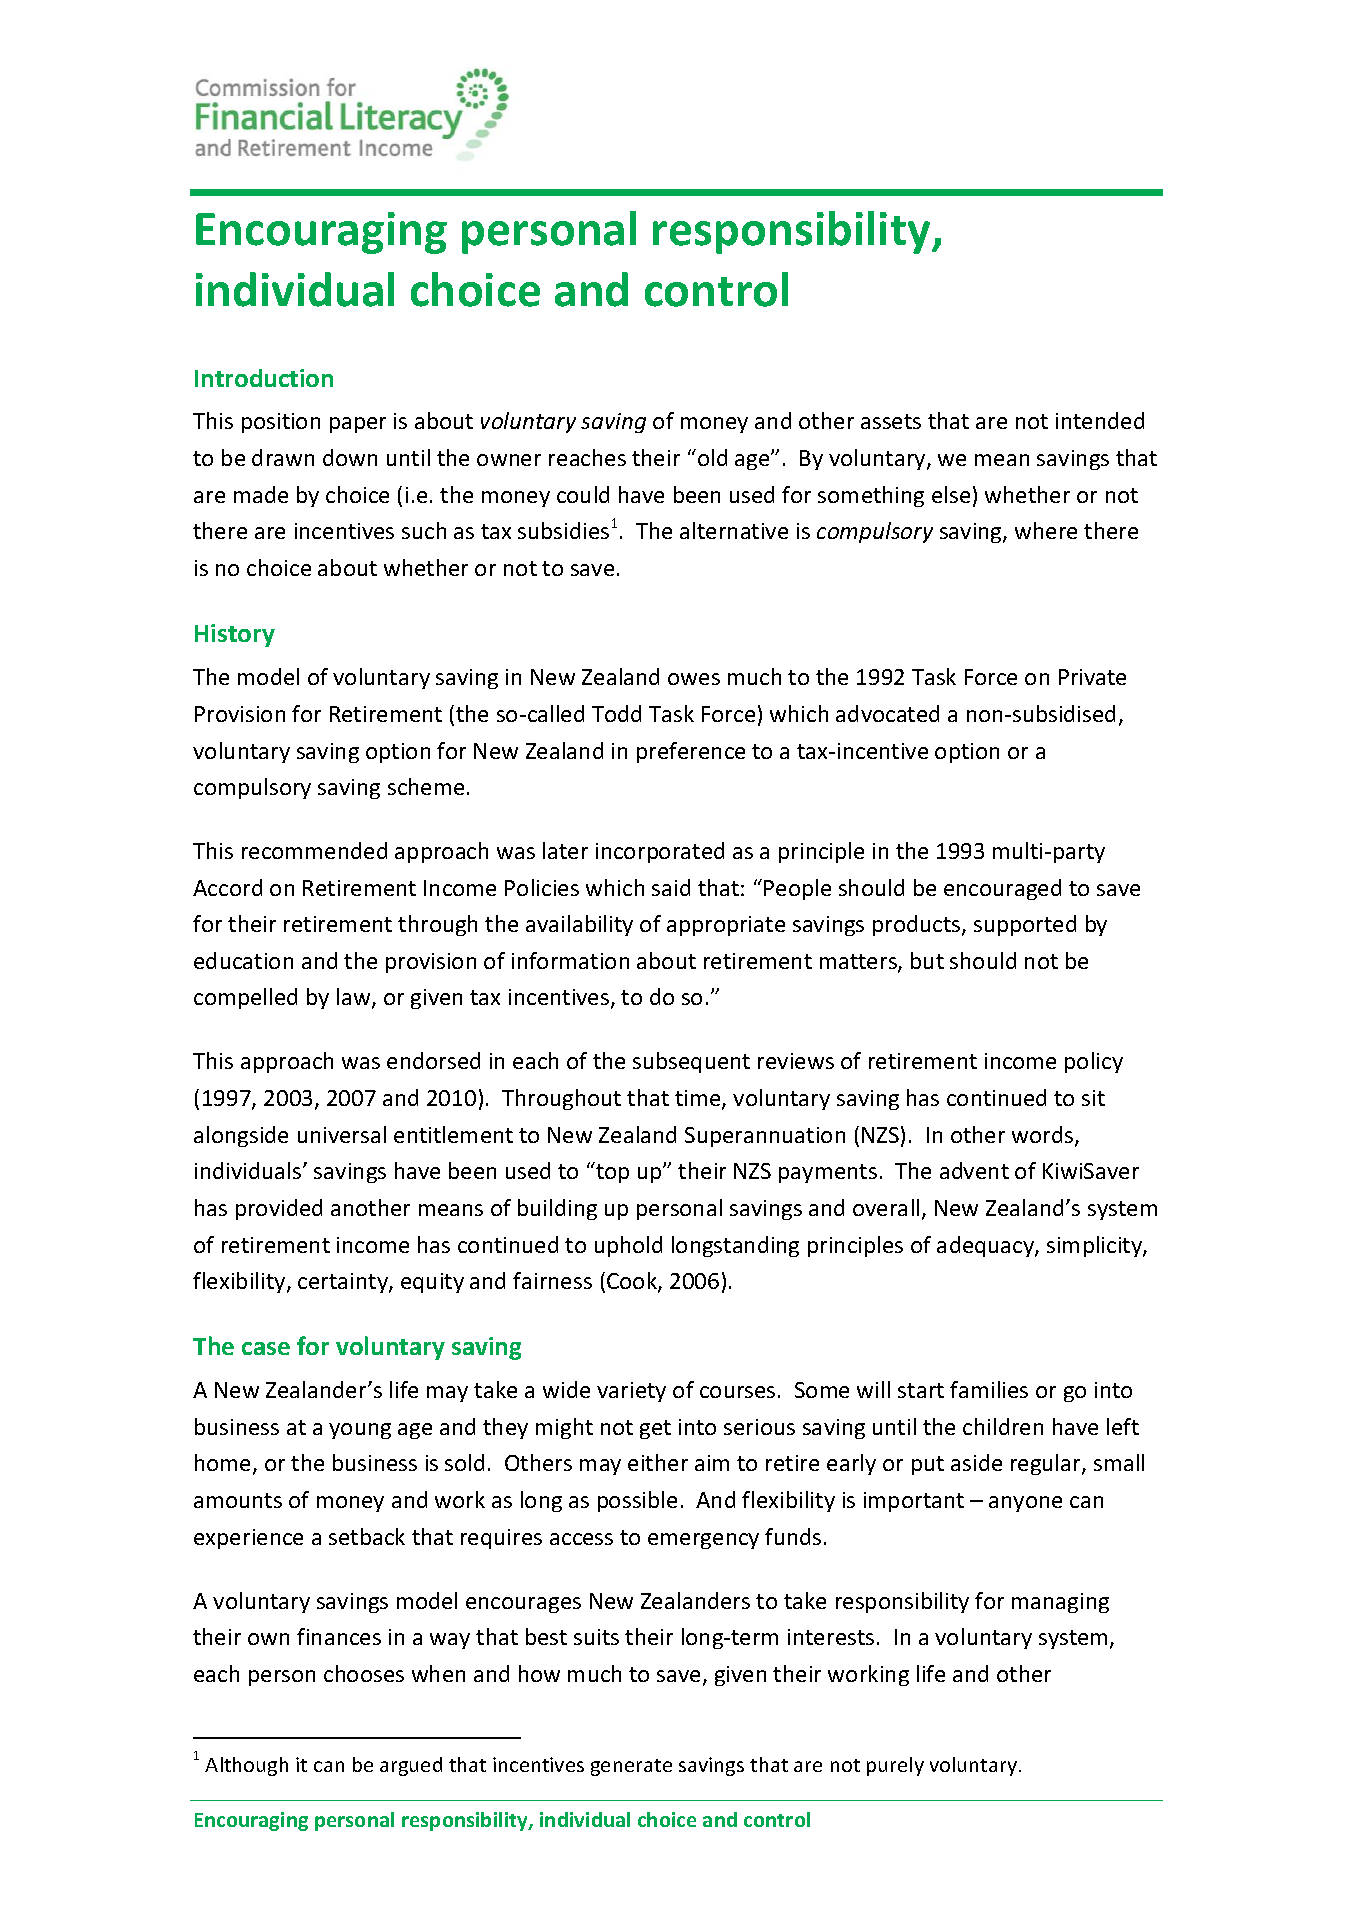 This screenshot has height=1914, width=1353. I want to click on purely, so click(895, 1766).
